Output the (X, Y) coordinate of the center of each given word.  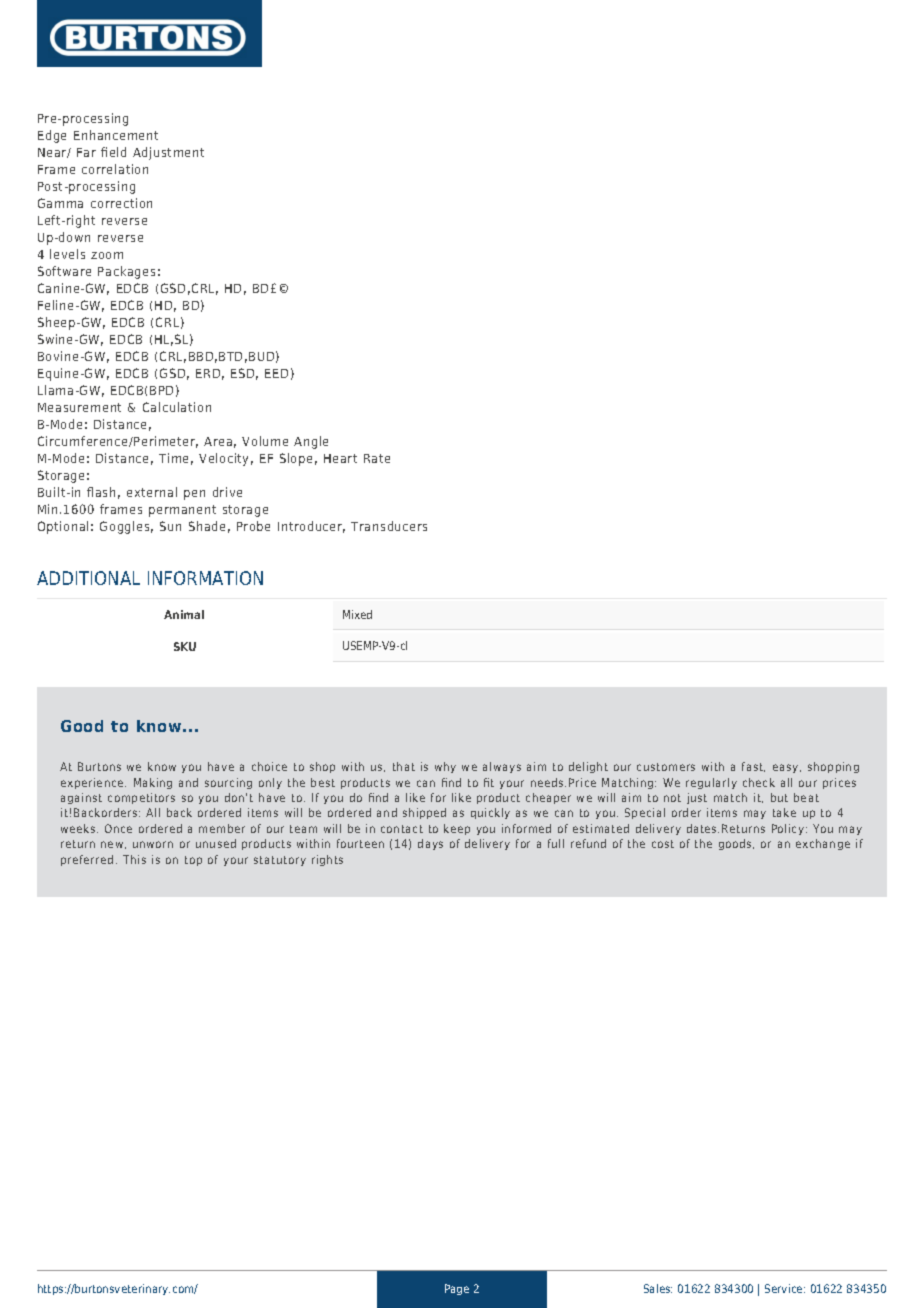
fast (753, 767)
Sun (170, 526)
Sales (658, 1288)
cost (663, 844)
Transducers (389, 526)
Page (457, 1289)
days (430, 844)
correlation (115, 169)
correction (121, 203)
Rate (377, 458)
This (134, 859)
